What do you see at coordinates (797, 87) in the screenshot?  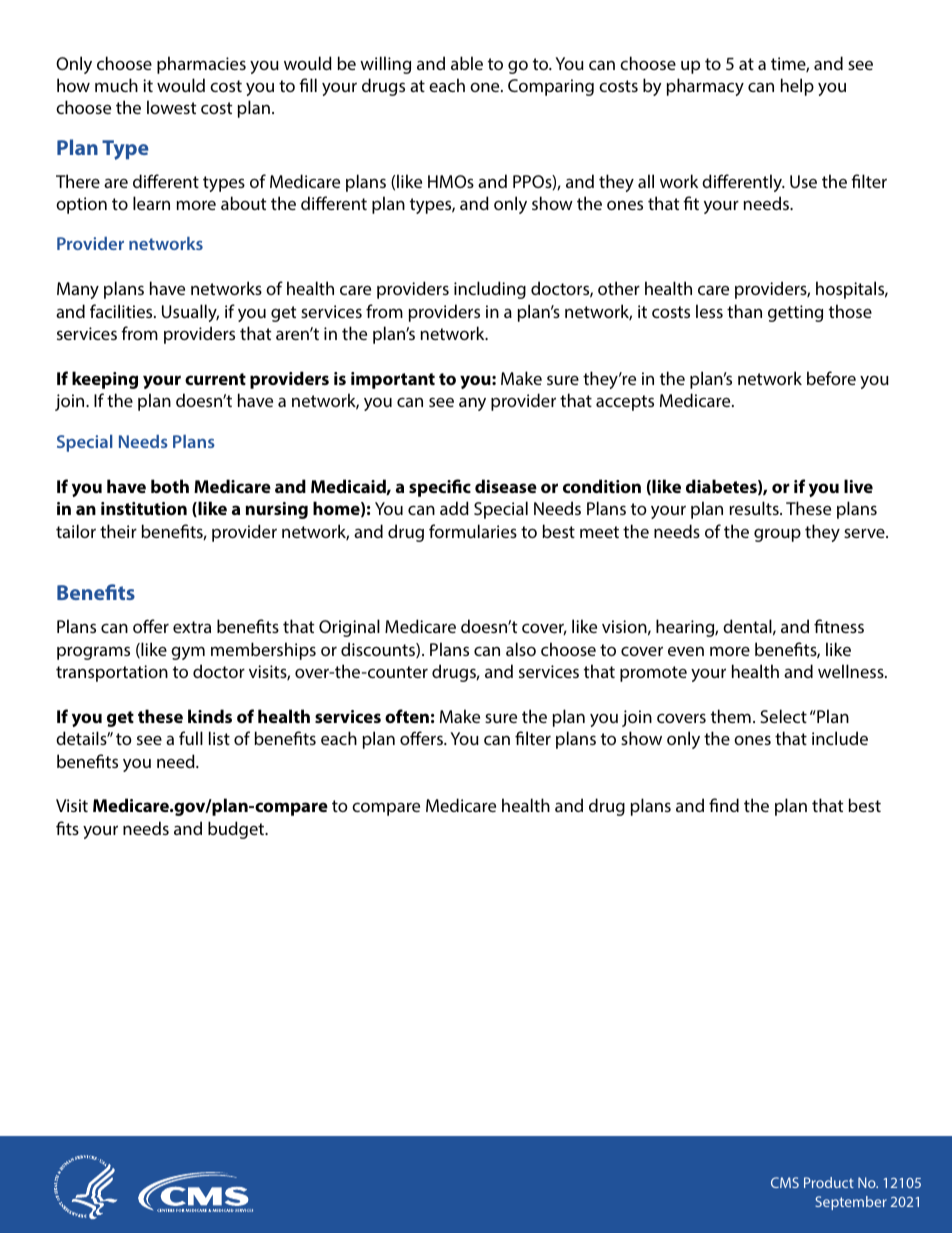 I see `help` at bounding box center [797, 87].
